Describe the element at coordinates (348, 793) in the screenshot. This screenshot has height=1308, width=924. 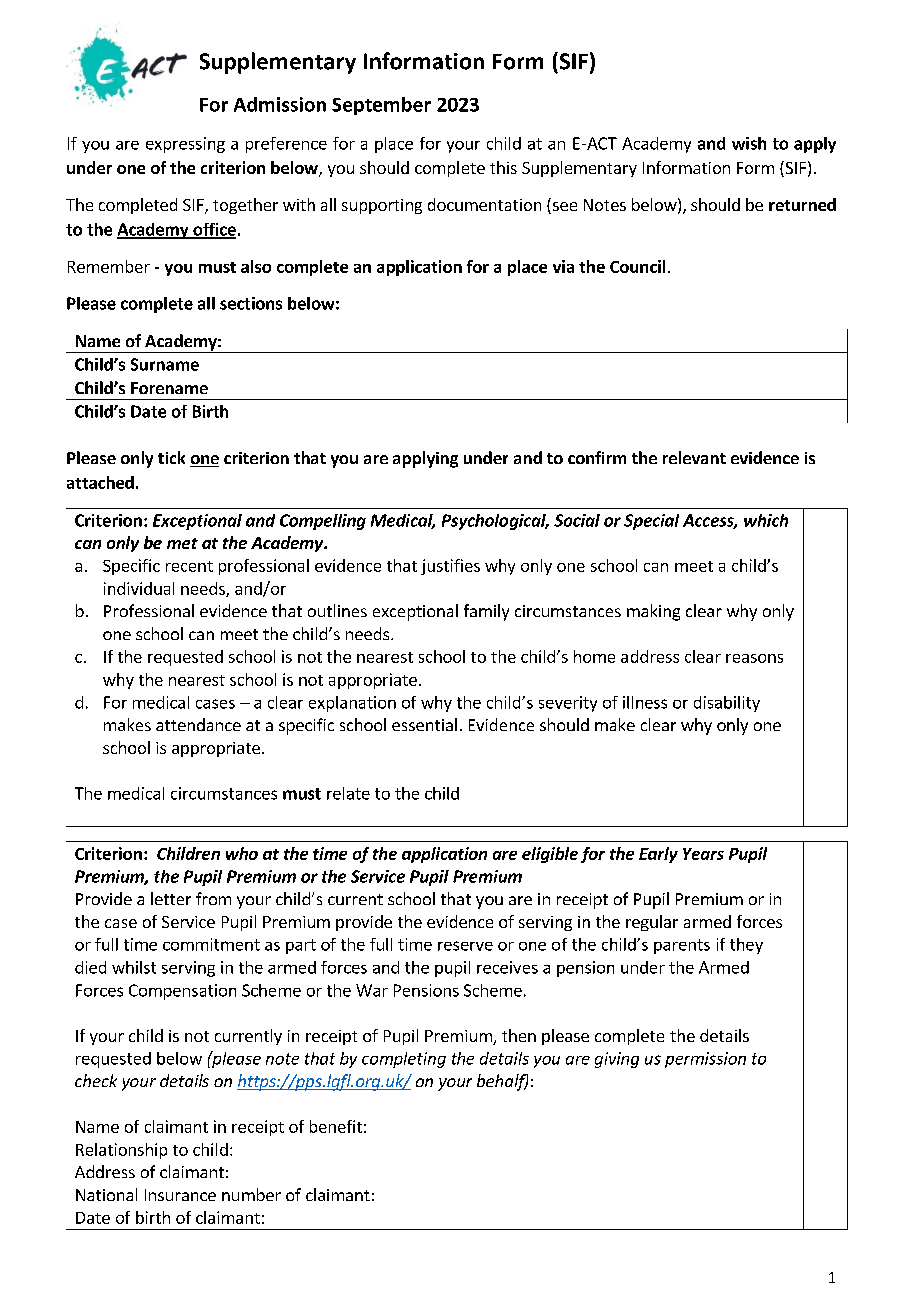
I see `relate` at that location.
